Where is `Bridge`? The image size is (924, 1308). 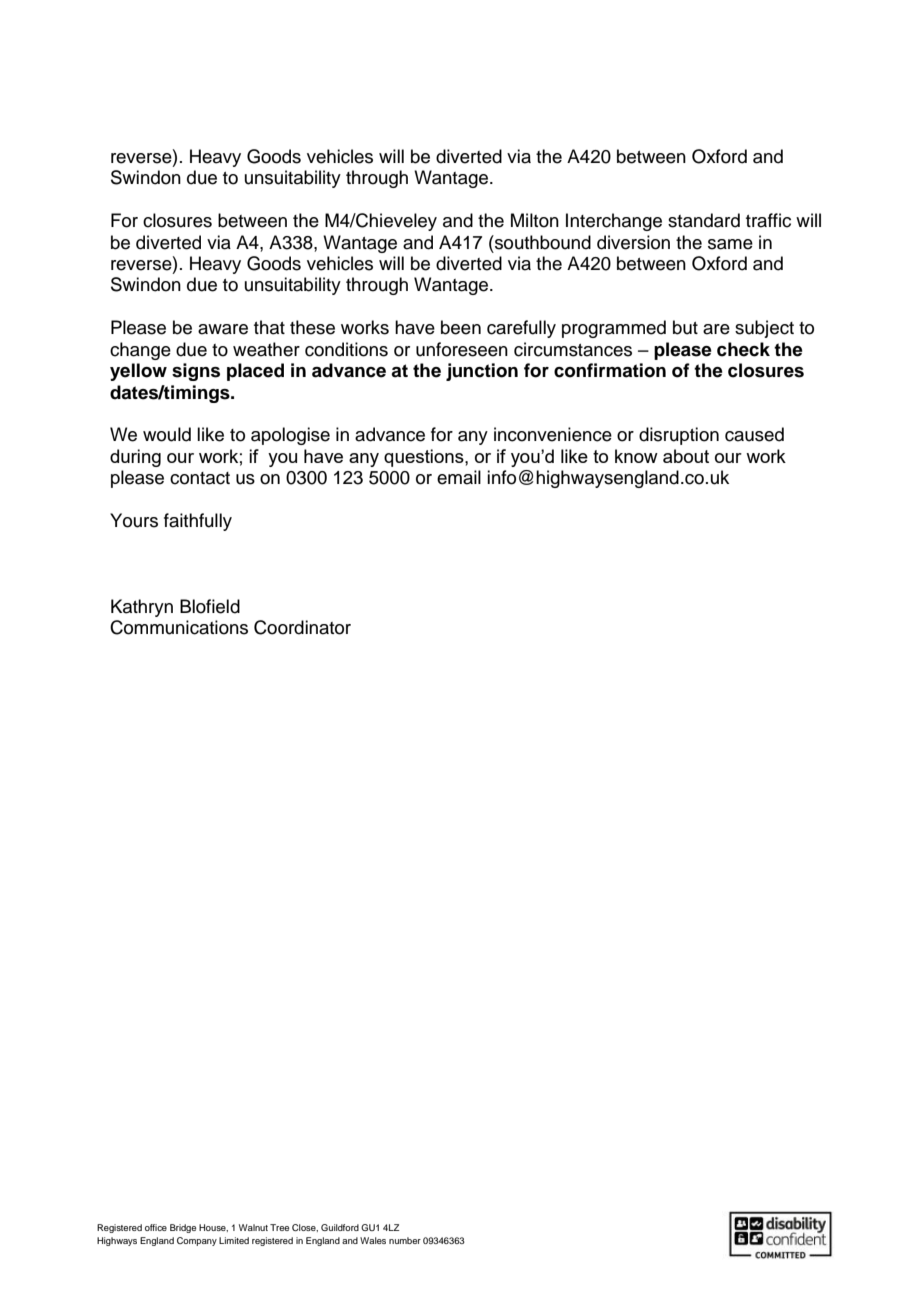
Bridge is located at coordinates (183, 1228).
